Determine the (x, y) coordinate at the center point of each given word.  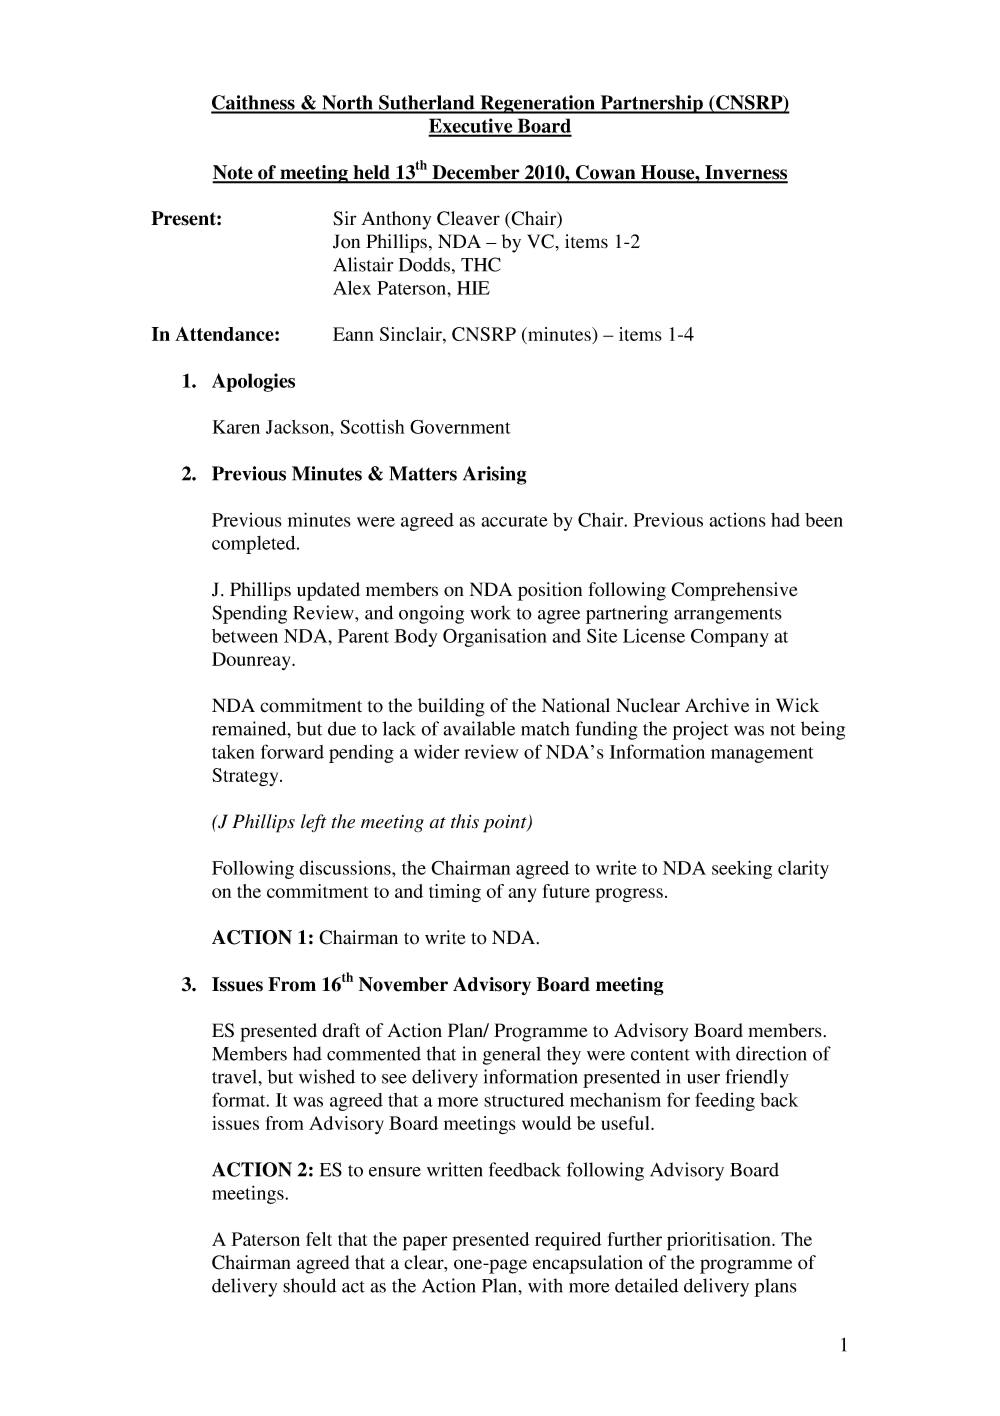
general (512, 1055)
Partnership (651, 104)
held (371, 173)
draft (341, 1030)
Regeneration (537, 104)
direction (771, 1053)
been (824, 520)
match (545, 728)
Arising (495, 475)
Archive (717, 705)
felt (319, 1239)
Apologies (253, 382)
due (342, 728)
